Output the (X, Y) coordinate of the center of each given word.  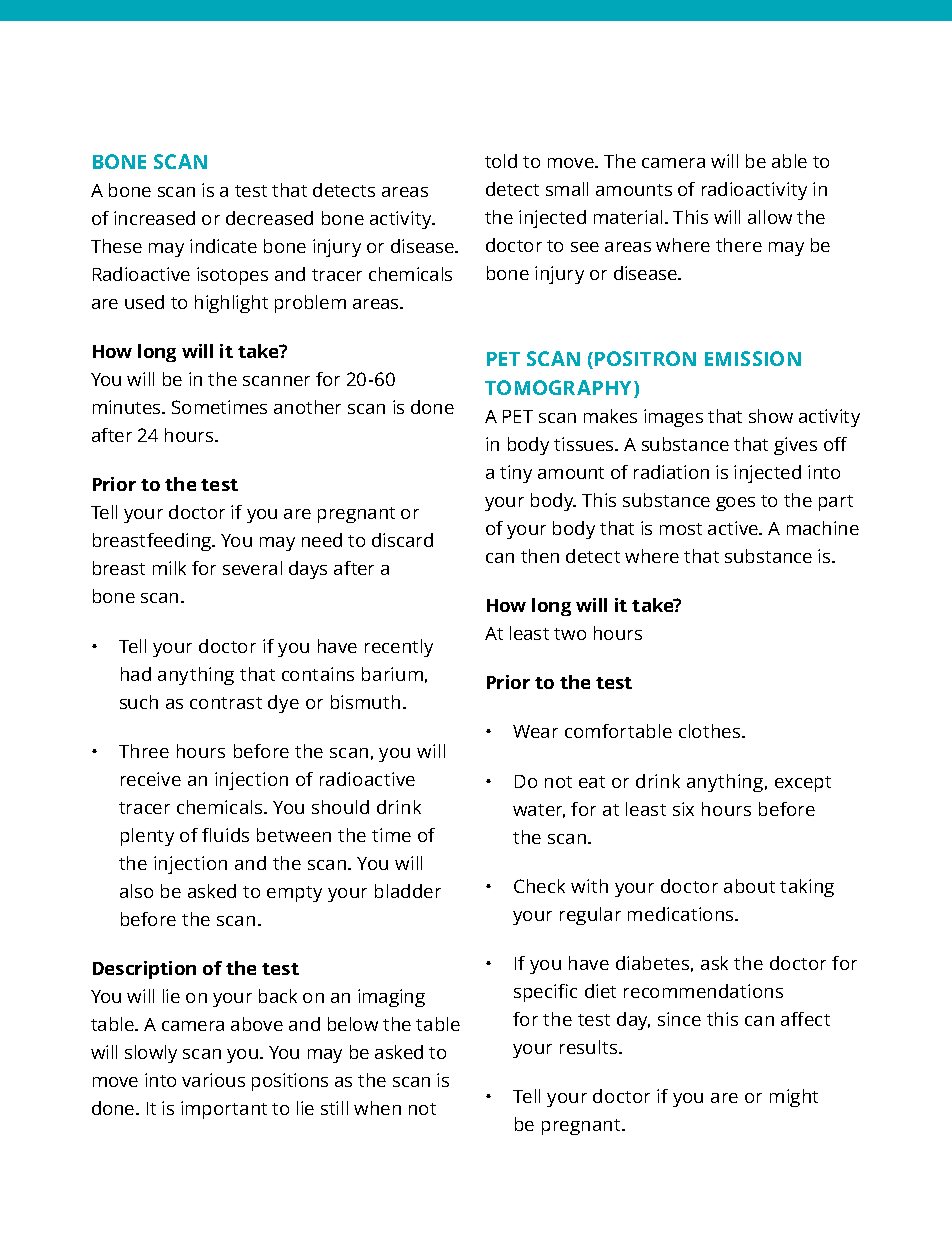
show (771, 416)
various (213, 1080)
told (501, 161)
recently (399, 648)
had (136, 674)
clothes (711, 731)
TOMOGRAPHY (560, 389)
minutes (128, 407)
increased (154, 218)
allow (770, 217)
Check (539, 886)
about (749, 886)
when (377, 1108)
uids (231, 835)
